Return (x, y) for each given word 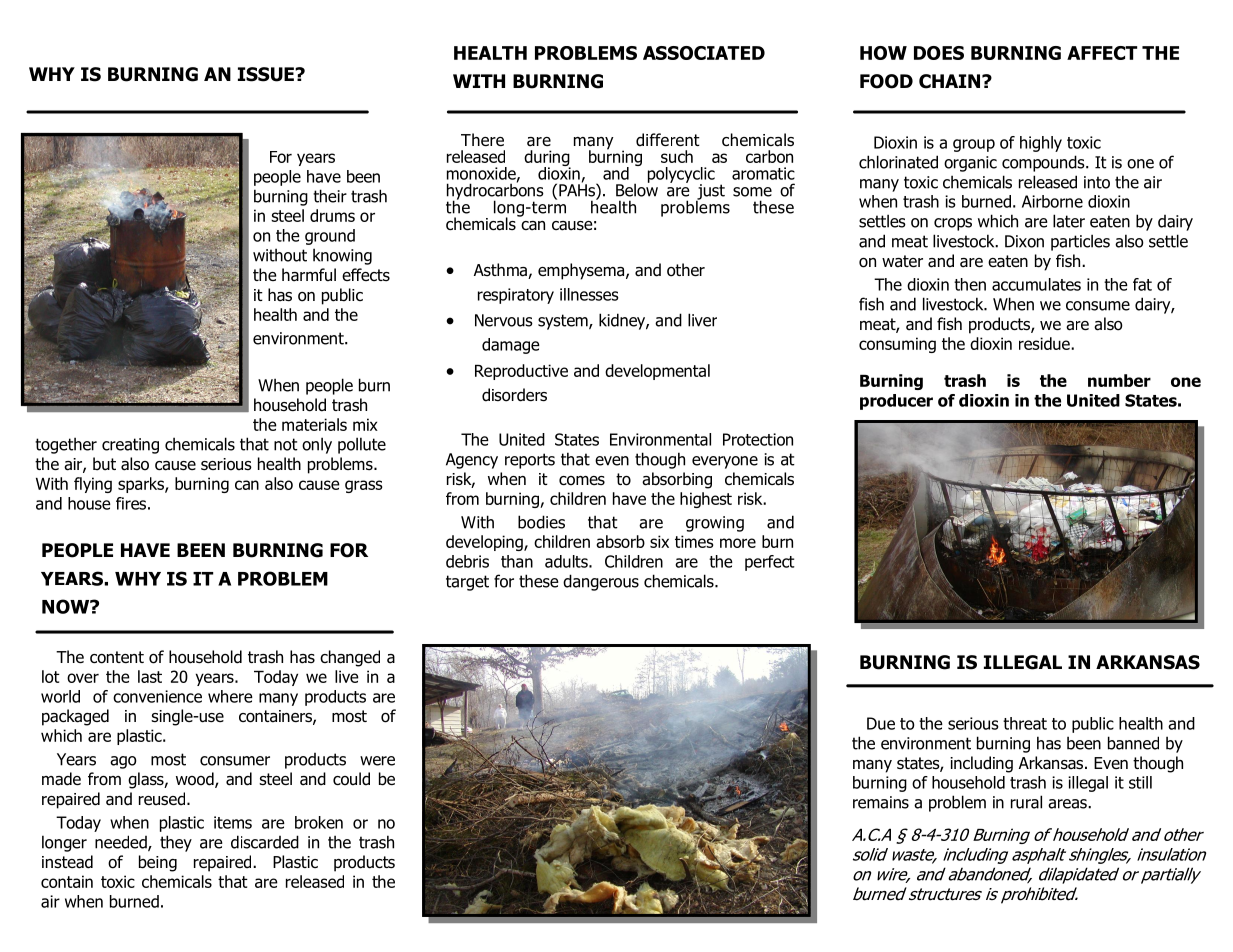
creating (130, 446)
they (176, 843)
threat (1025, 723)
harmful (309, 275)
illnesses (589, 294)
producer (896, 402)
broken (319, 822)
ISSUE (267, 74)
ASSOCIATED (704, 53)
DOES (939, 53)
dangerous (601, 582)
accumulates (1036, 284)
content (117, 657)
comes (582, 481)
